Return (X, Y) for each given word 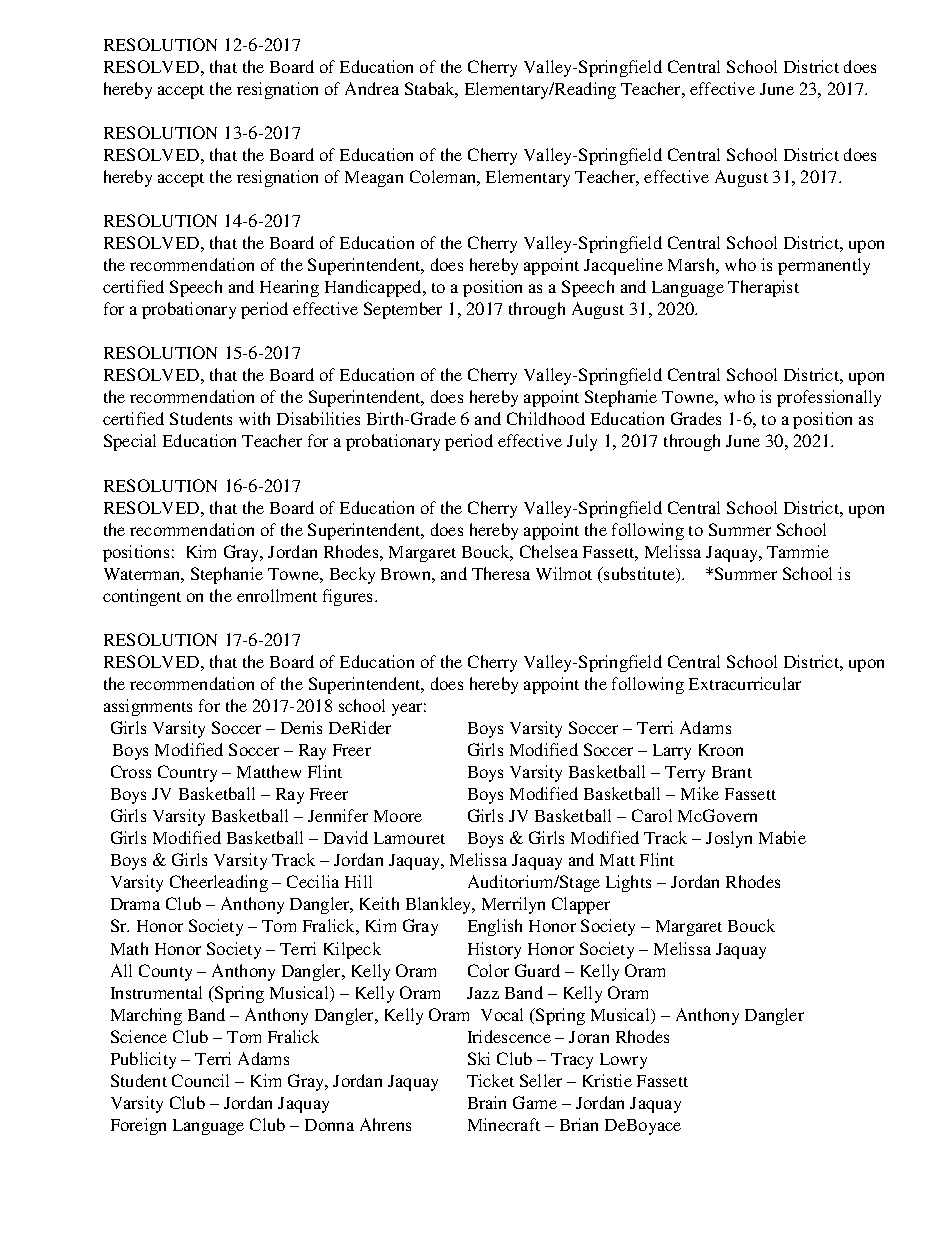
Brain (487, 1102)
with (254, 418)
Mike (700, 793)
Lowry (623, 1061)
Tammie (798, 551)
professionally (829, 398)
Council (200, 1080)
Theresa (501, 573)
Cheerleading (219, 883)
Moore (398, 816)
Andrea (372, 88)
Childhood (546, 418)
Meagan (374, 179)
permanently (824, 266)
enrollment (277, 595)
